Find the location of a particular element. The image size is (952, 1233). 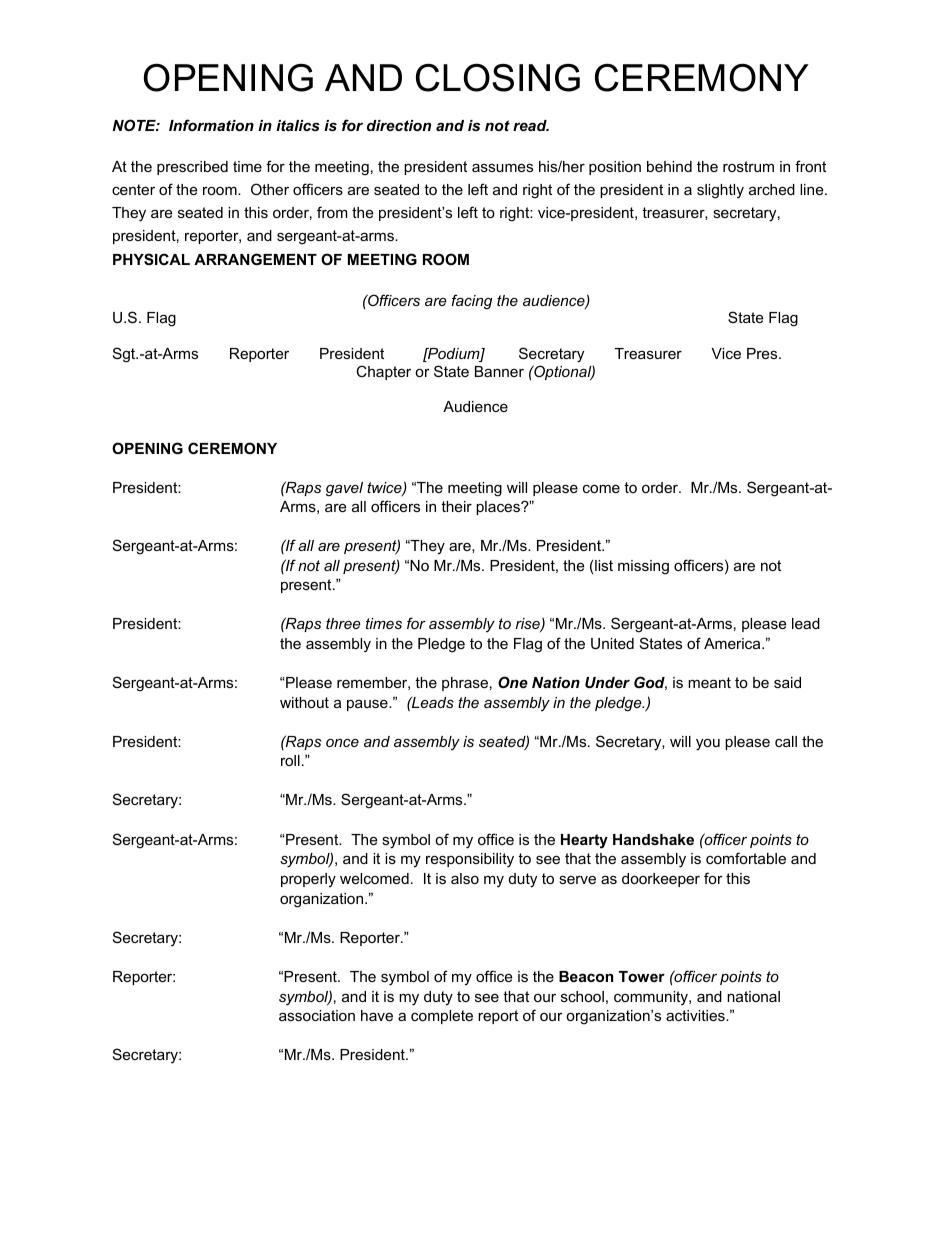

association is located at coordinates (317, 1015).
